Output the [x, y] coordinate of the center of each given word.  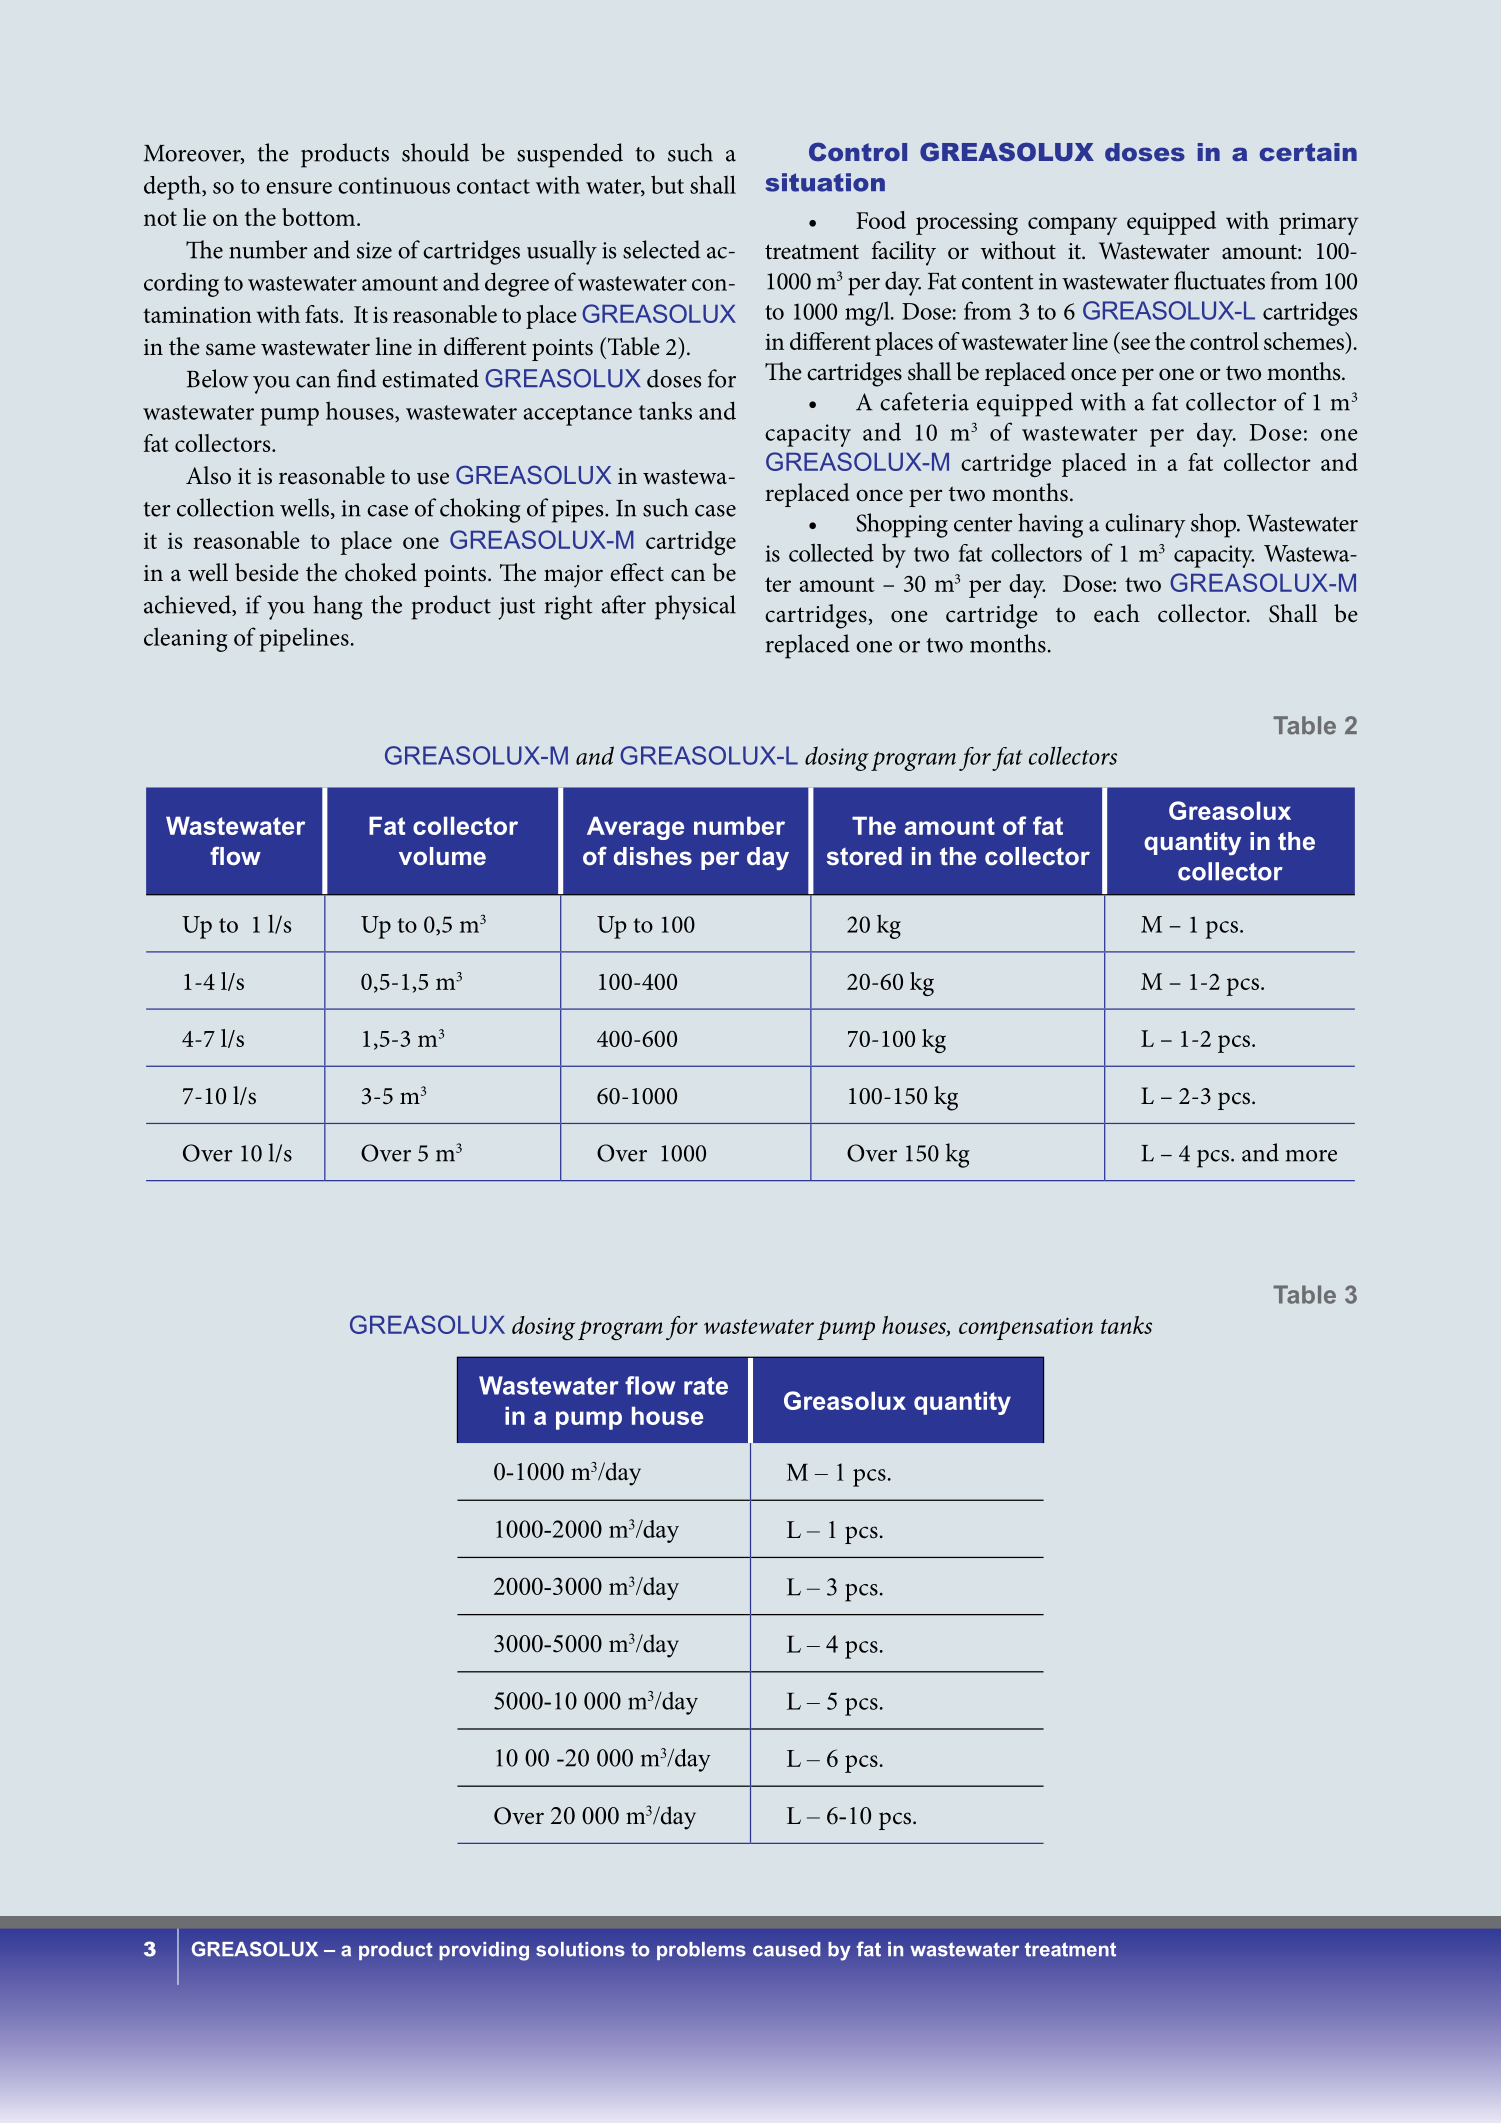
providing [484, 1951]
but [667, 184]
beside [267, 572]
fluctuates [1219, 280]
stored [864, 856]
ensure [299, 188]
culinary [1145, 525]
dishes [653, 856]
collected [831, 552]
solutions [580, 1949]
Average [635, 828]
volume [442, 856]
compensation [1026, 1328]
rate [706, 1386]
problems [701, 1951]
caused [787, 1949]
